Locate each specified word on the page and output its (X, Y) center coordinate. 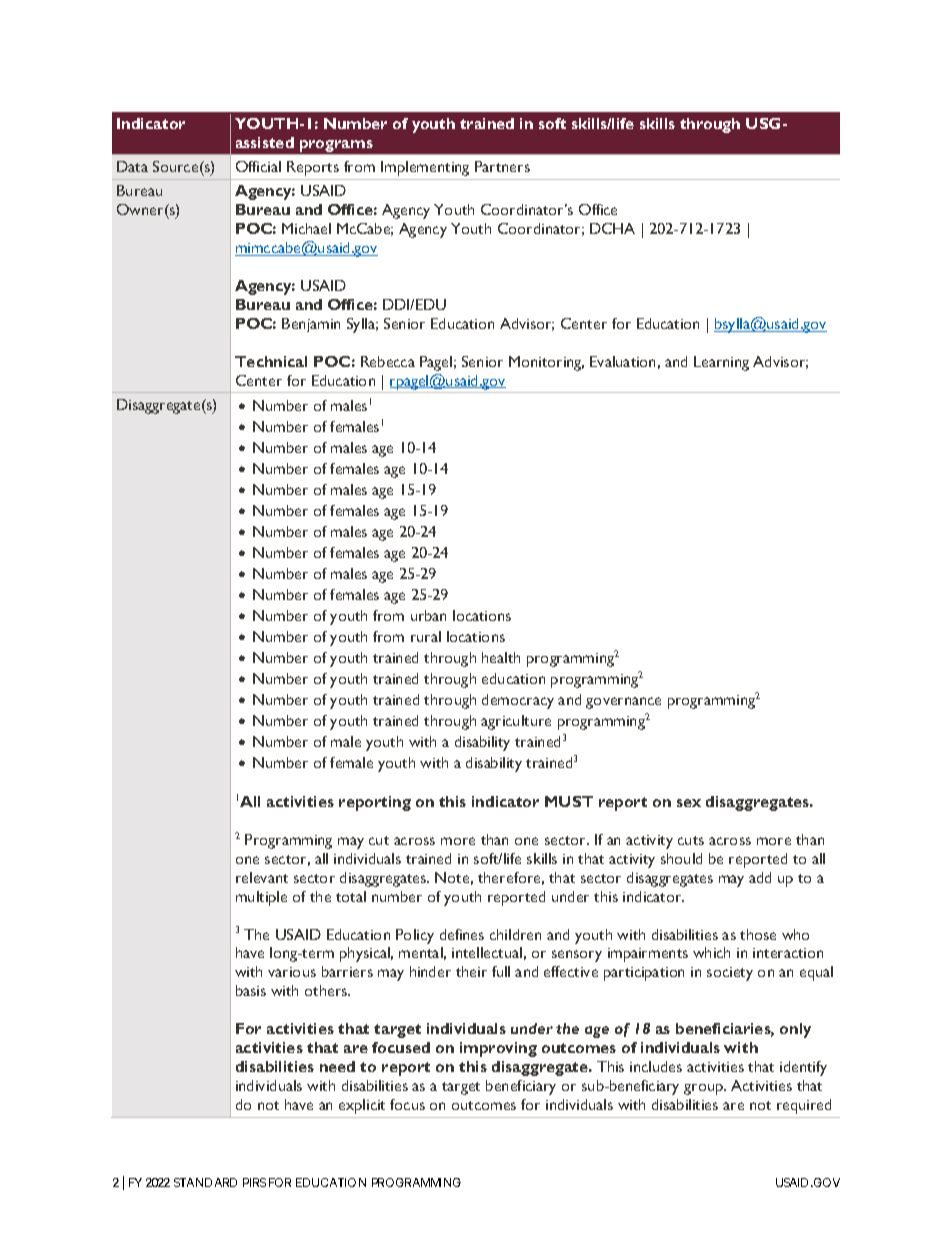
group (704, 1089)
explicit (362, 1106)
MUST (569, 801)
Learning (721, 363)
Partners (502, 166)
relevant (262, 877)
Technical (271, 361)
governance (623, 703)
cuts (691, 840)
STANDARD (205, 1182)
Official (258, 166)
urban (428, 615)
